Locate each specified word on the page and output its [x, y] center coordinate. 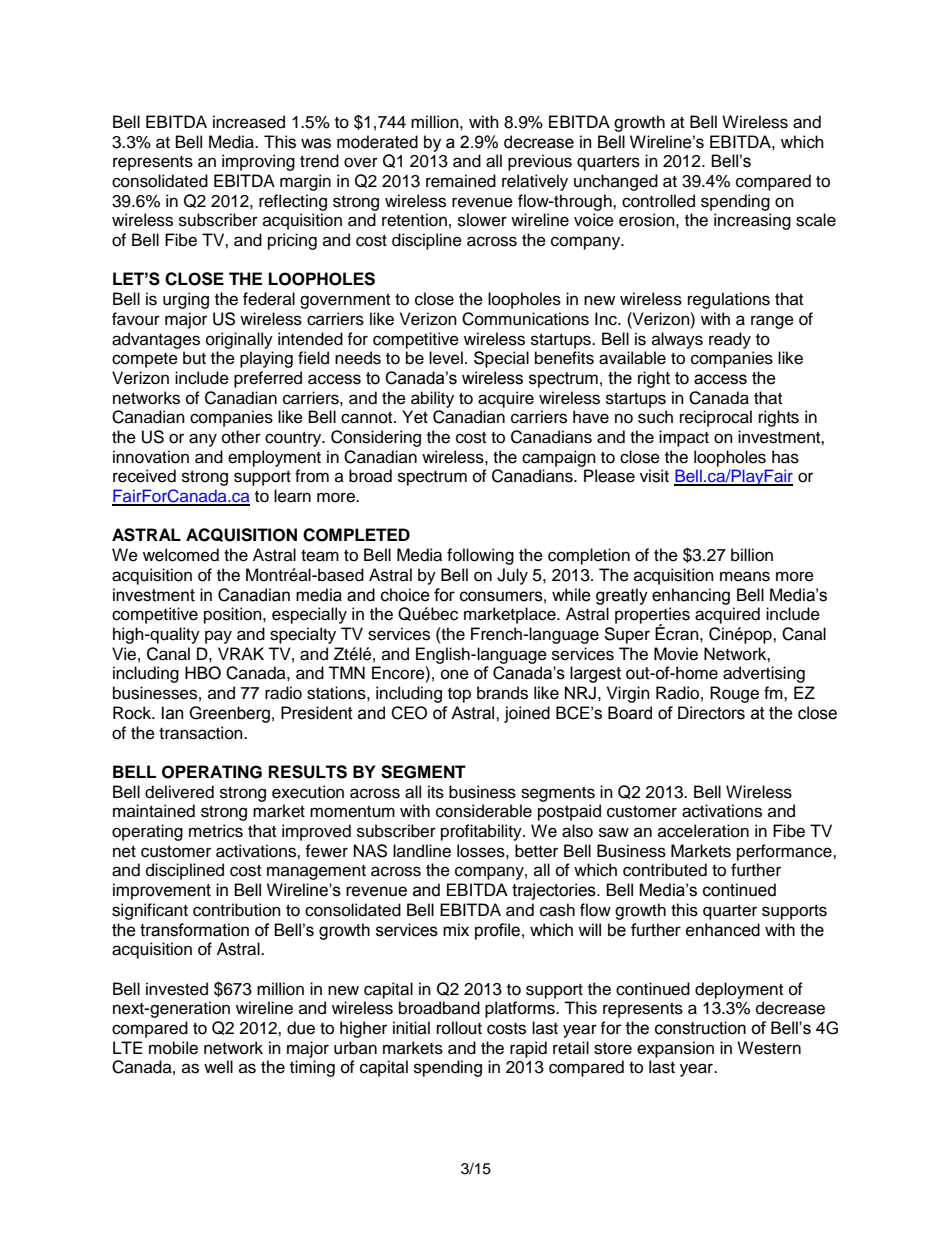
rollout [459, 1028]
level [446, 358]
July [512, 576]
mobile [173, 1048]
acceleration [703, 831]
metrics [216, 831]
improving [258, 162]
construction [700, 1028]
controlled [658, 201]
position [234, 615]
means [745, 576]
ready [730, 340]
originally [239, 340]
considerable [484, 811]
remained [461, 181]
